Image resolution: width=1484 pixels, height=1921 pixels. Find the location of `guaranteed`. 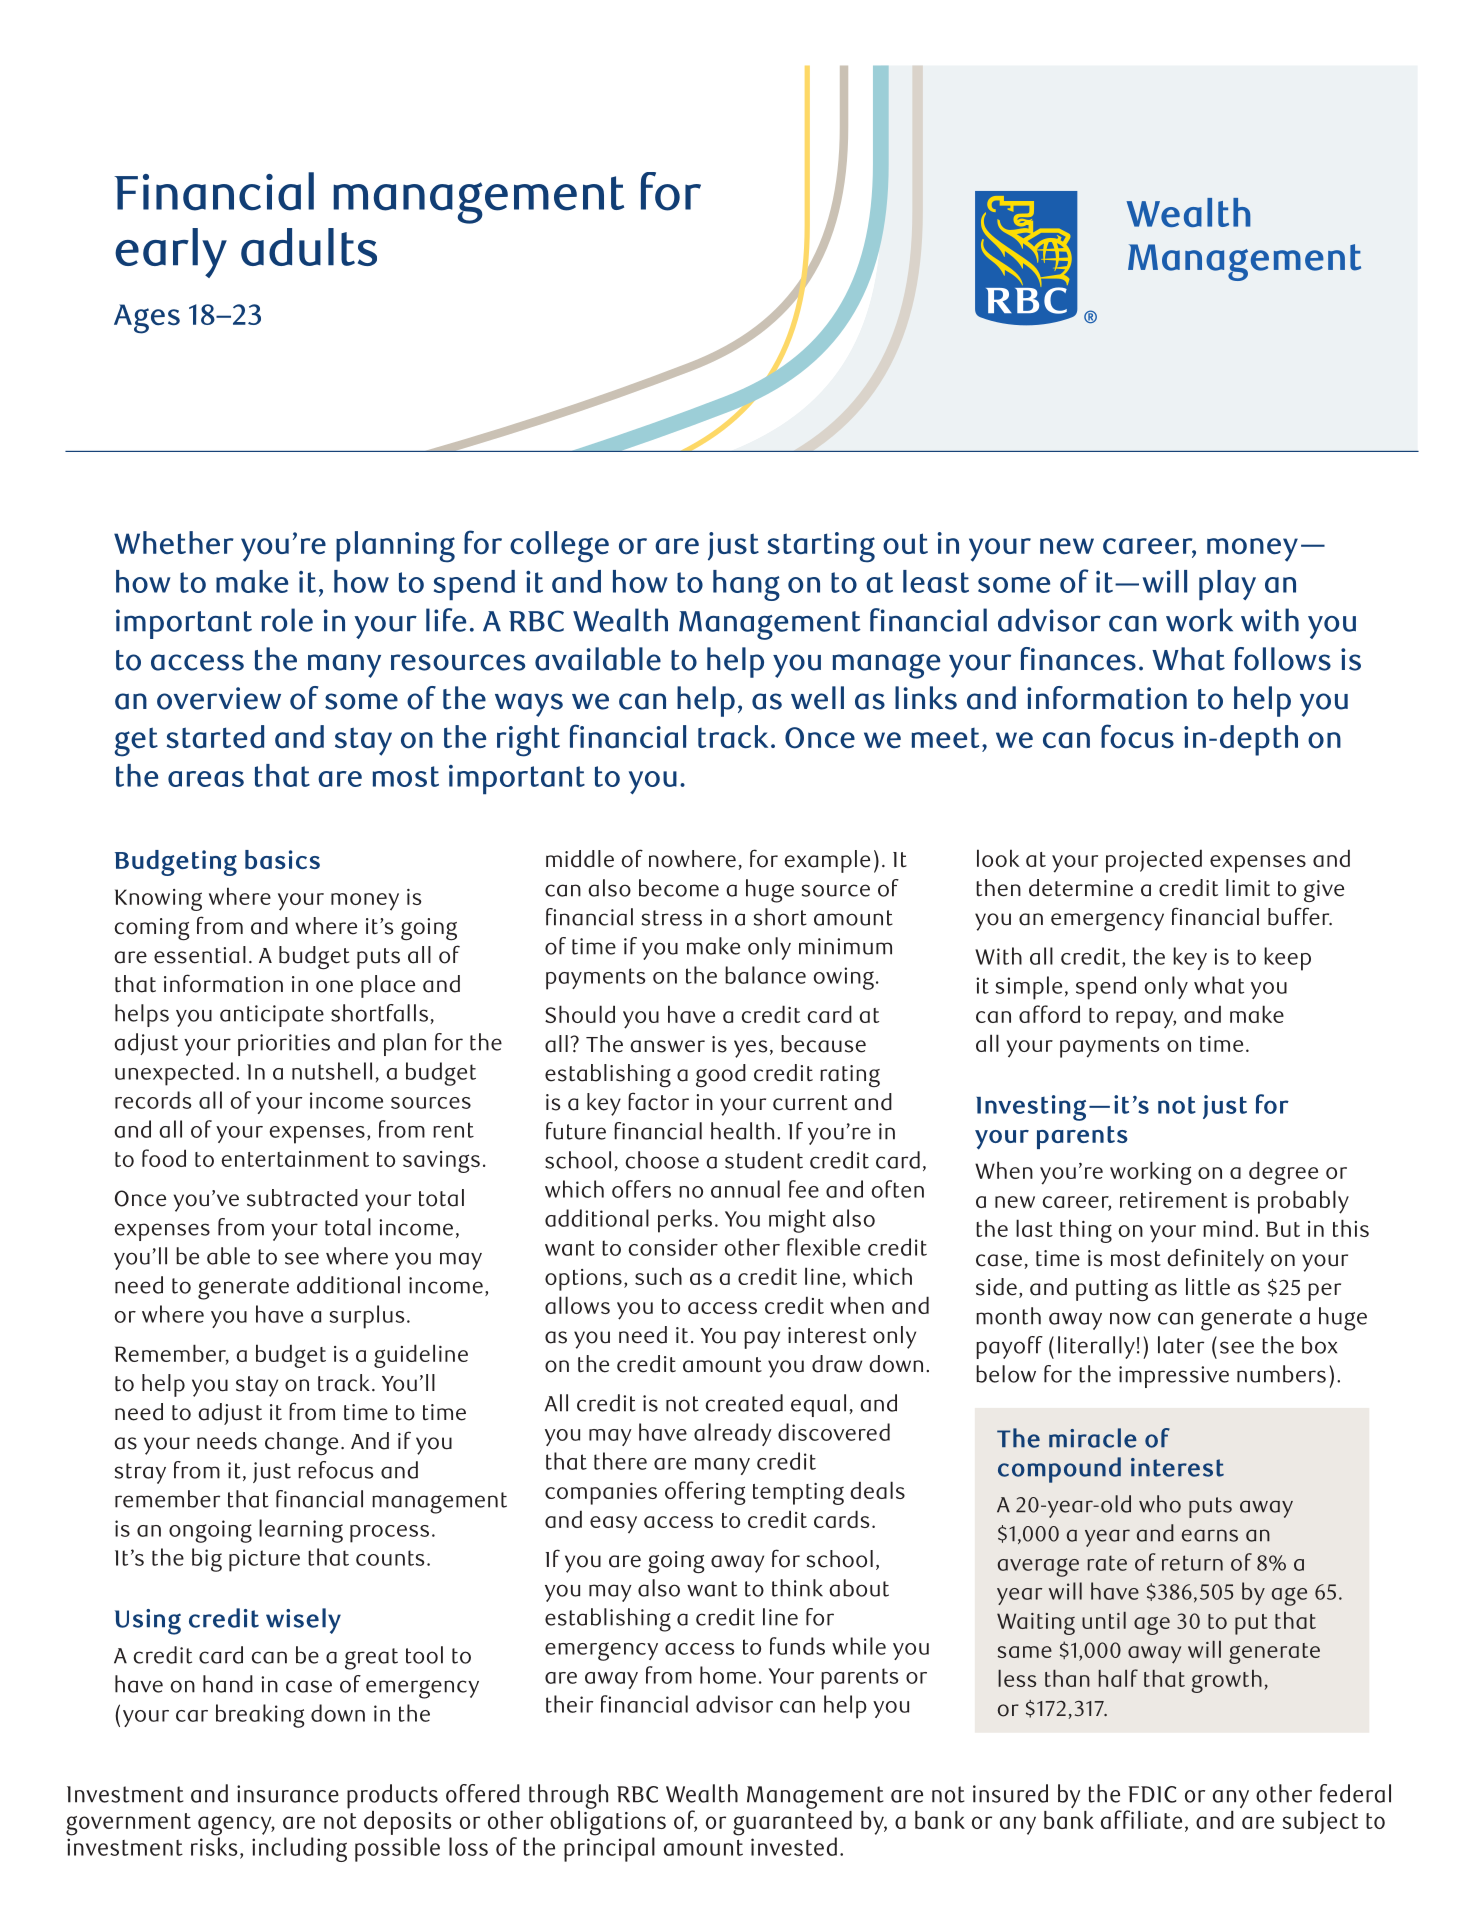

guaranteed is located at coordinates (792, 1823).
